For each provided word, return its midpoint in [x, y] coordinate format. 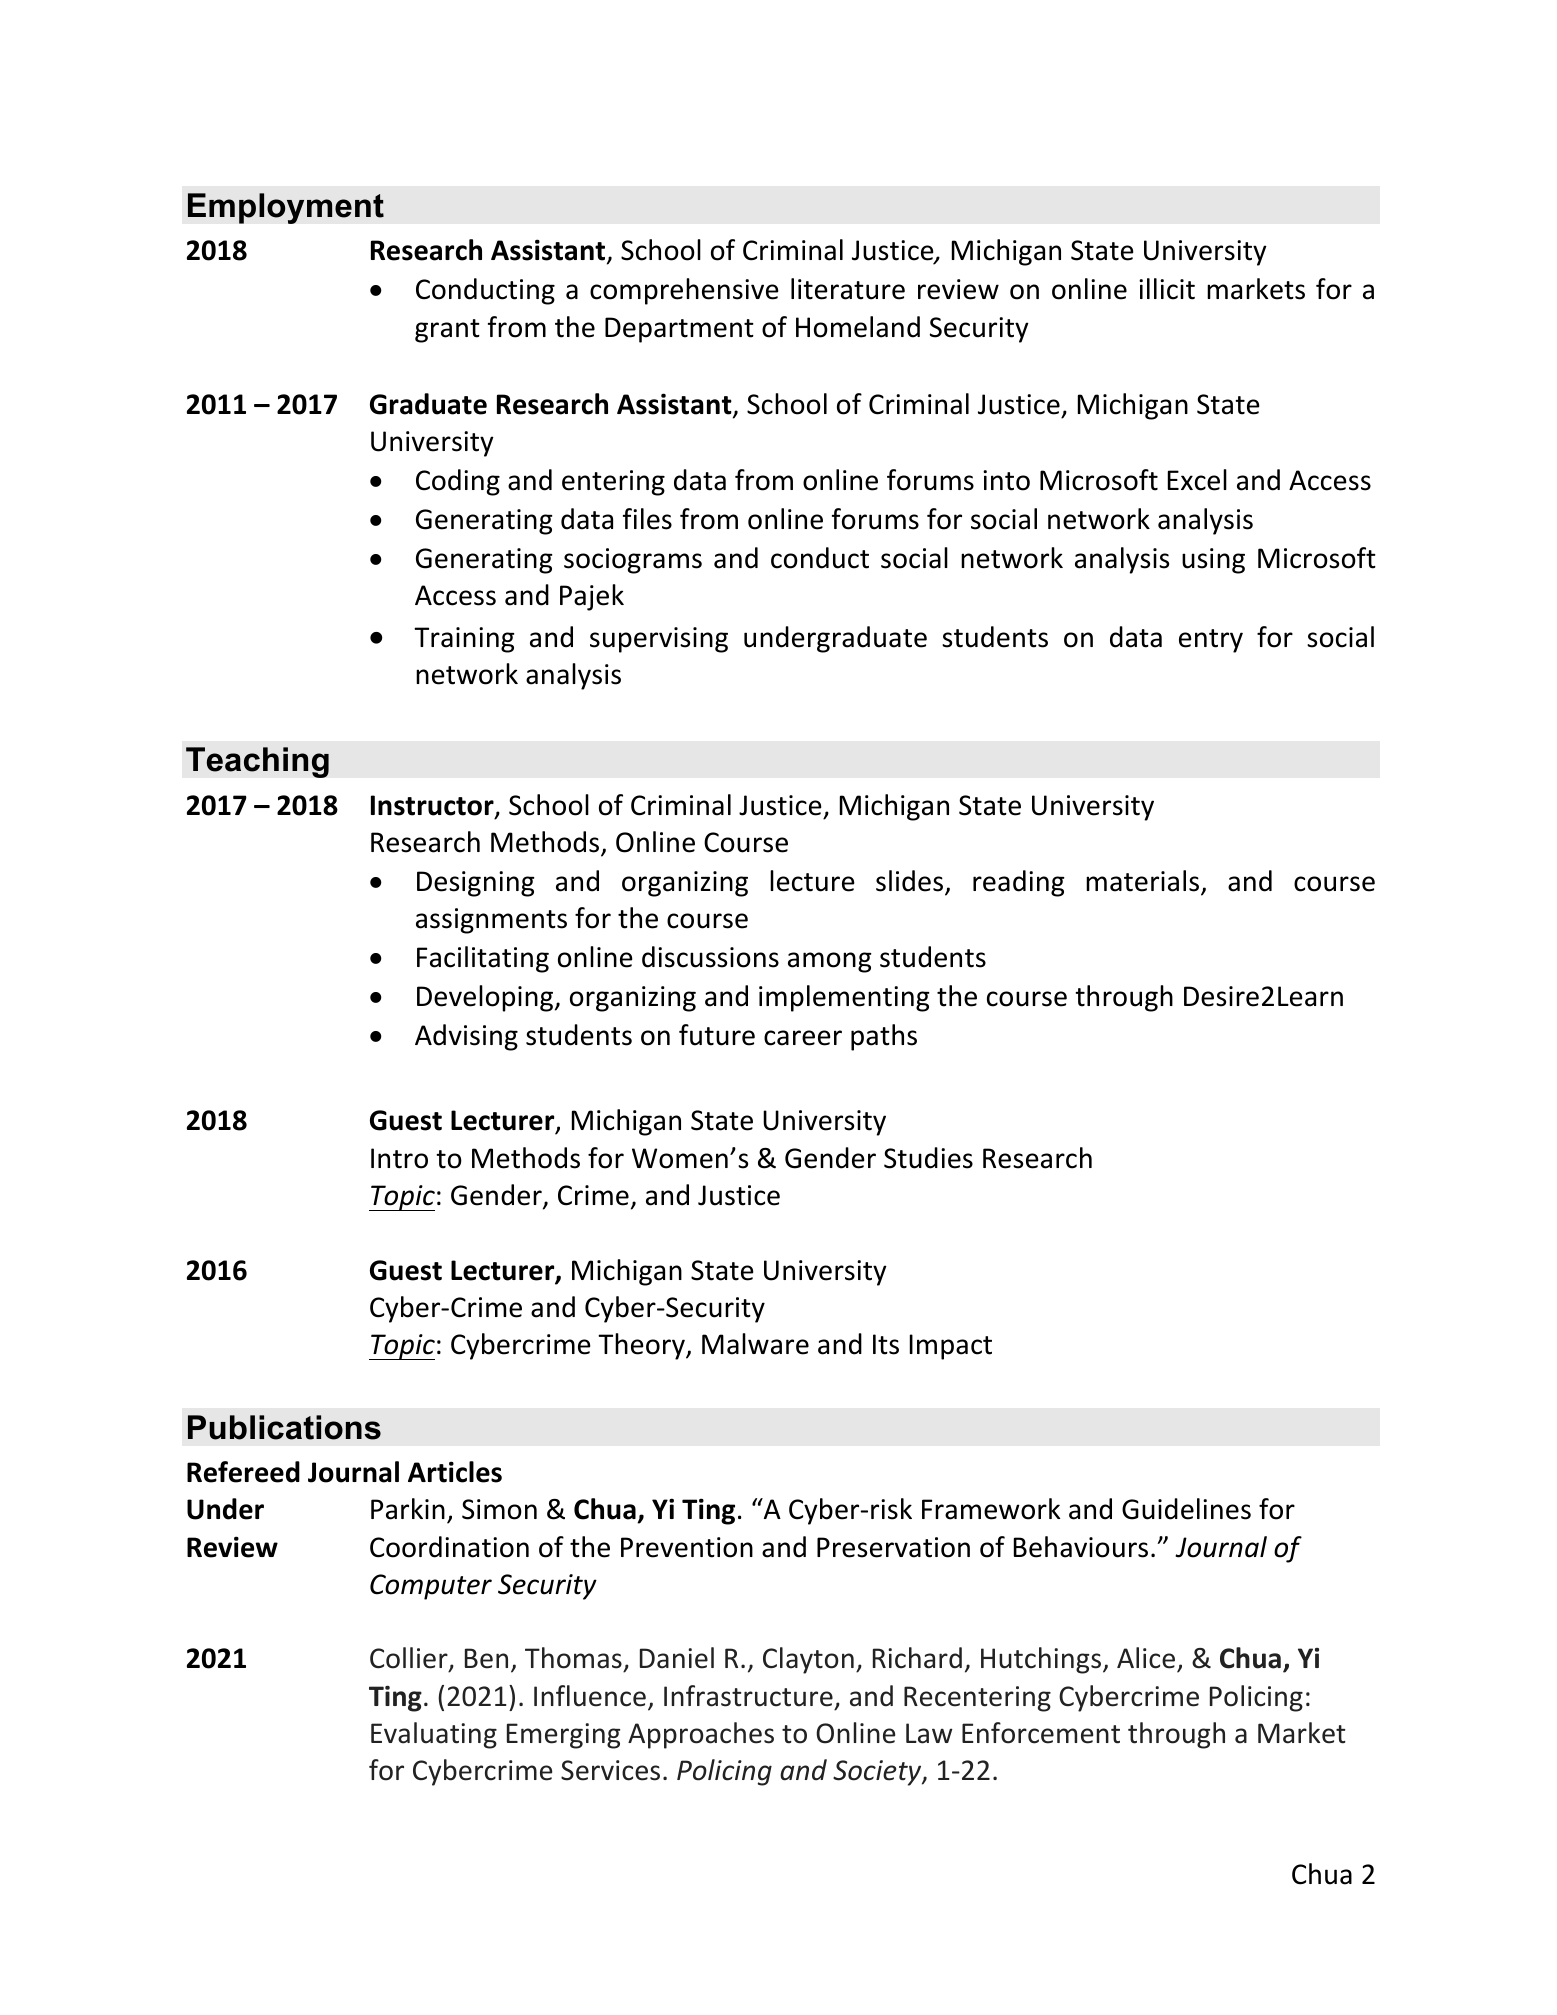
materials [1144, 882]
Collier [410, 1659]
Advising [466, 1037]
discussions [710, 957]
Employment [286, 208]
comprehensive [684, 291]
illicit [1167, 289]
